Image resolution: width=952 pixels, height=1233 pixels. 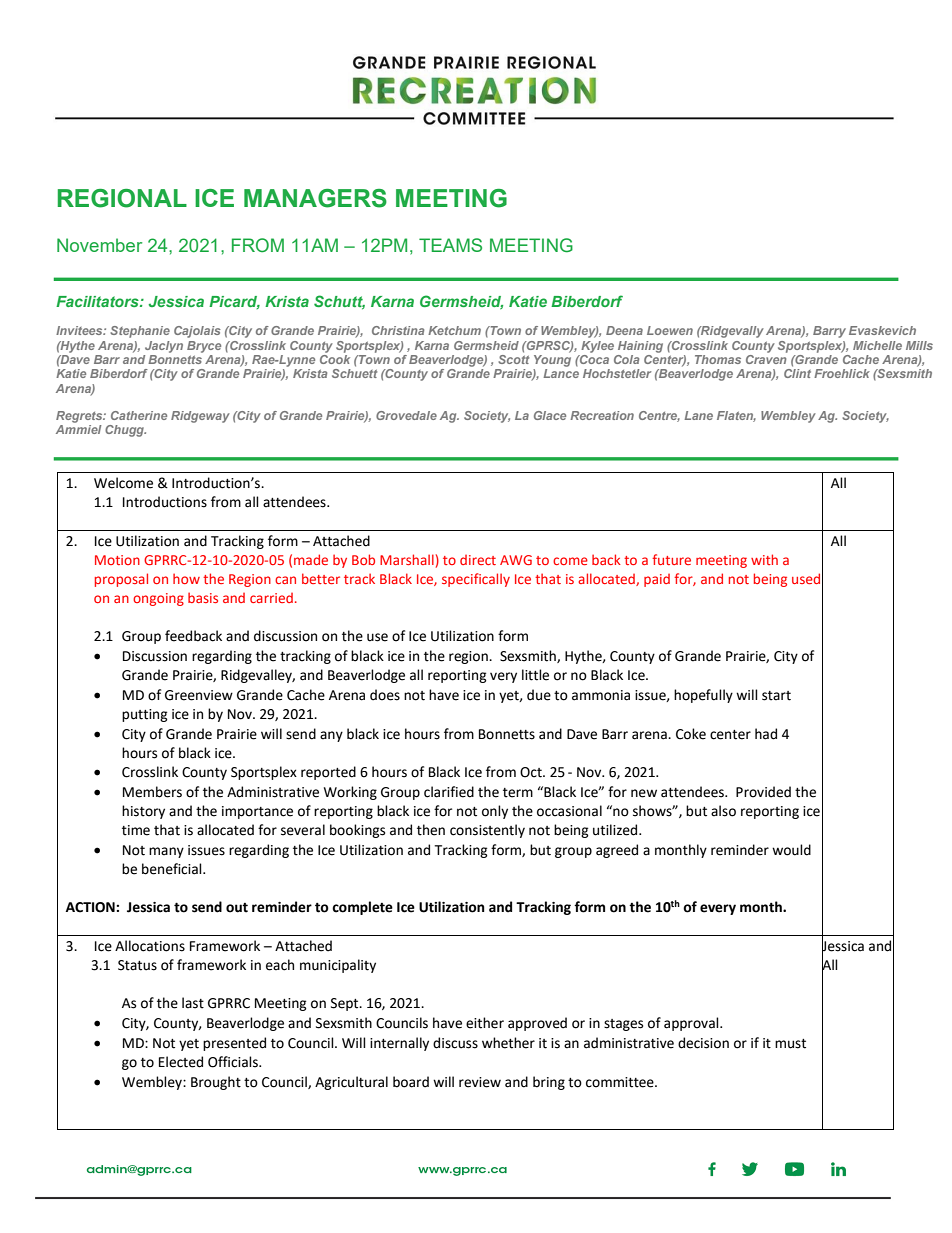 I want to click on must, so click(x=790, y=1044).
